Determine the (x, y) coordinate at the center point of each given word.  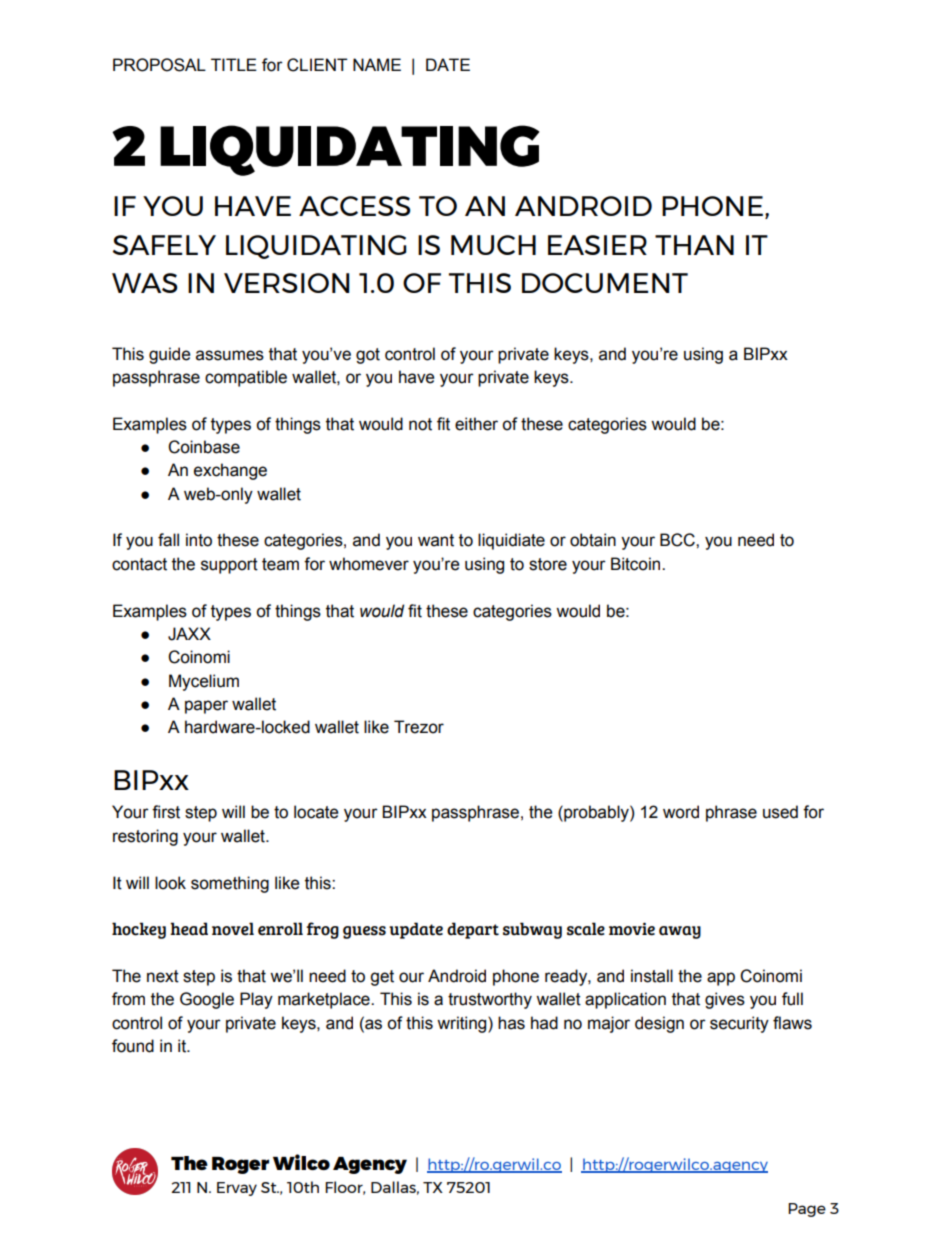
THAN (694, 245)
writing (463, 1024)
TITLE (234, 64)
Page (807, 1210)
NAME (377, 64)
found (133, 1046)
